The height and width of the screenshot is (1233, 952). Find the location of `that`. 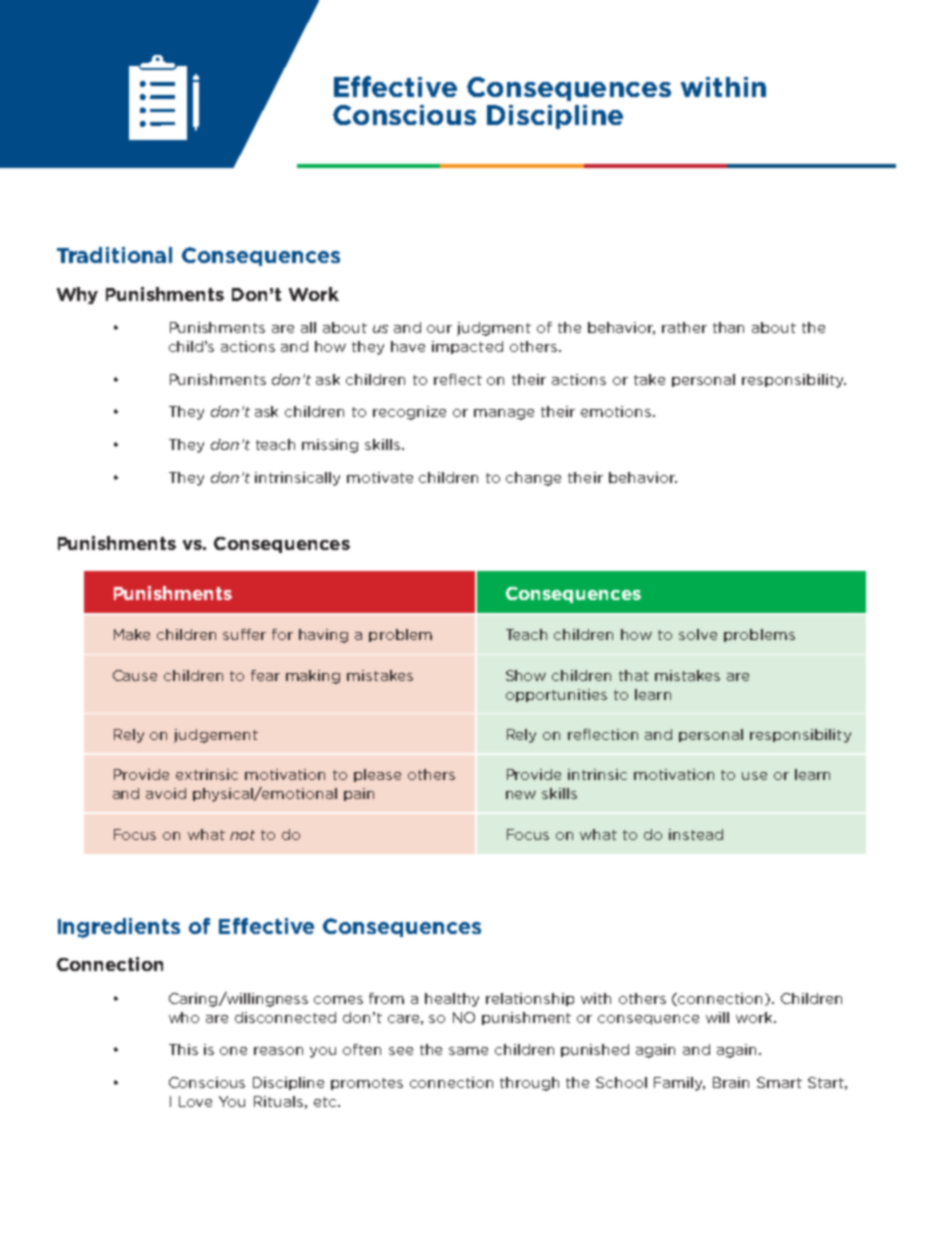

that is located at coordinates (634, 675).
